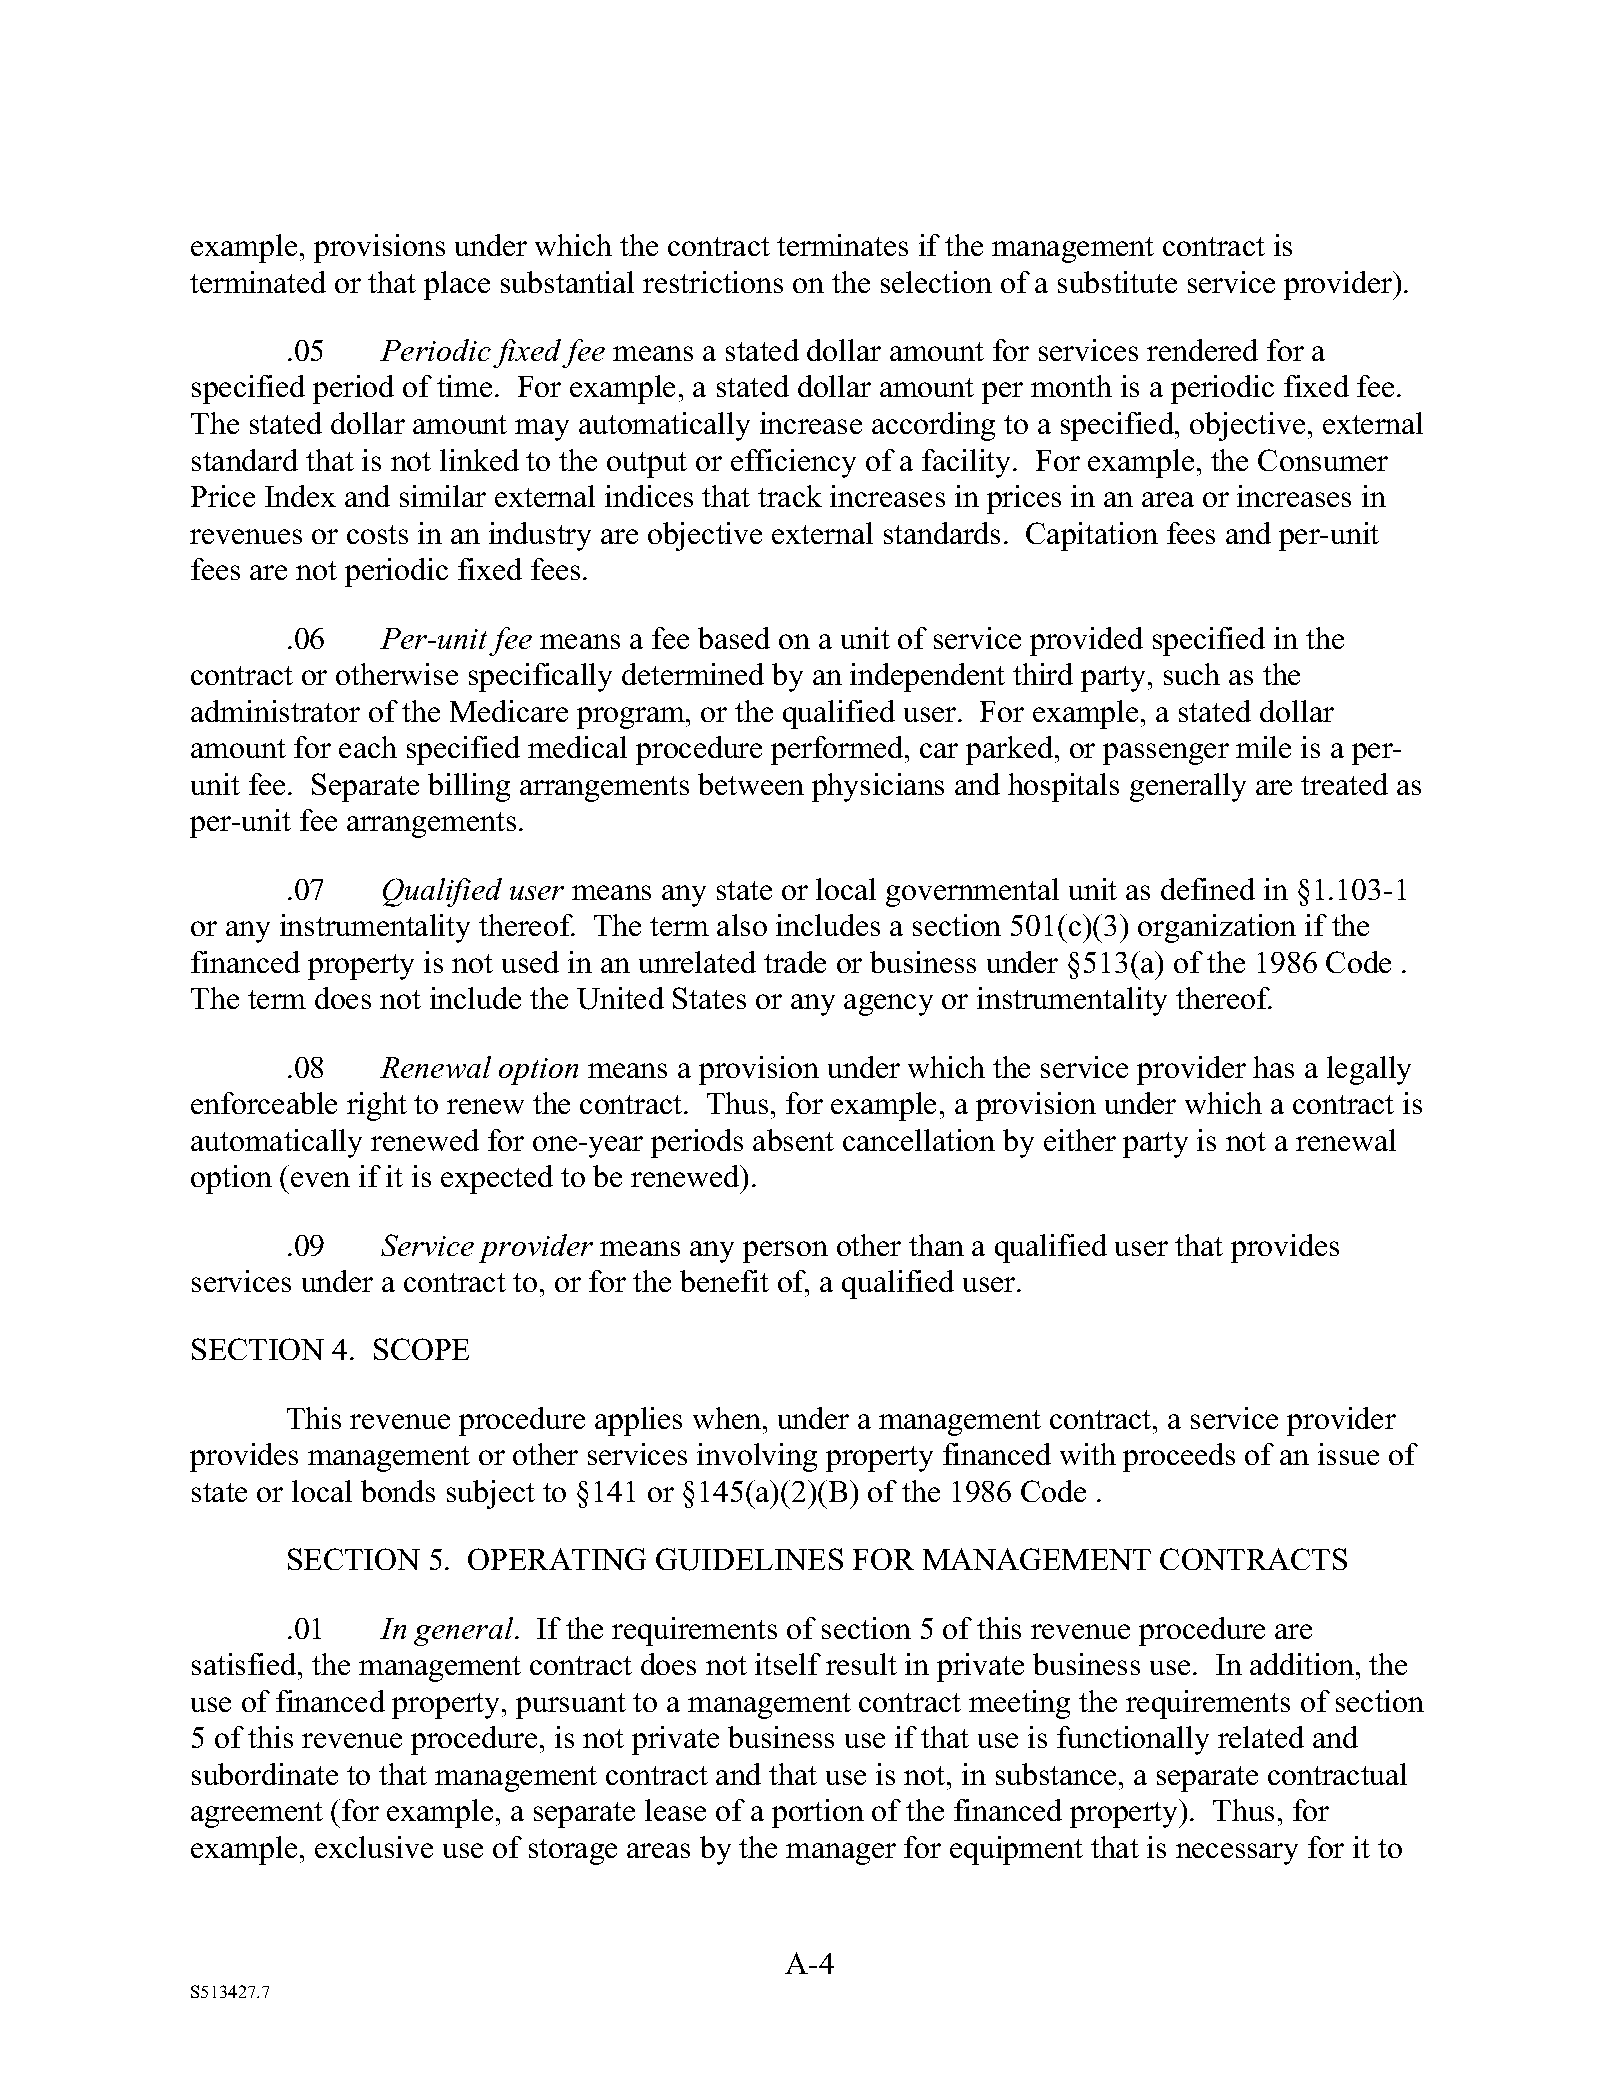 The width and height of the document is (1621, 2098). Describe the element at coordinates (793, 1140) in the document. I see `absent` at that location.
